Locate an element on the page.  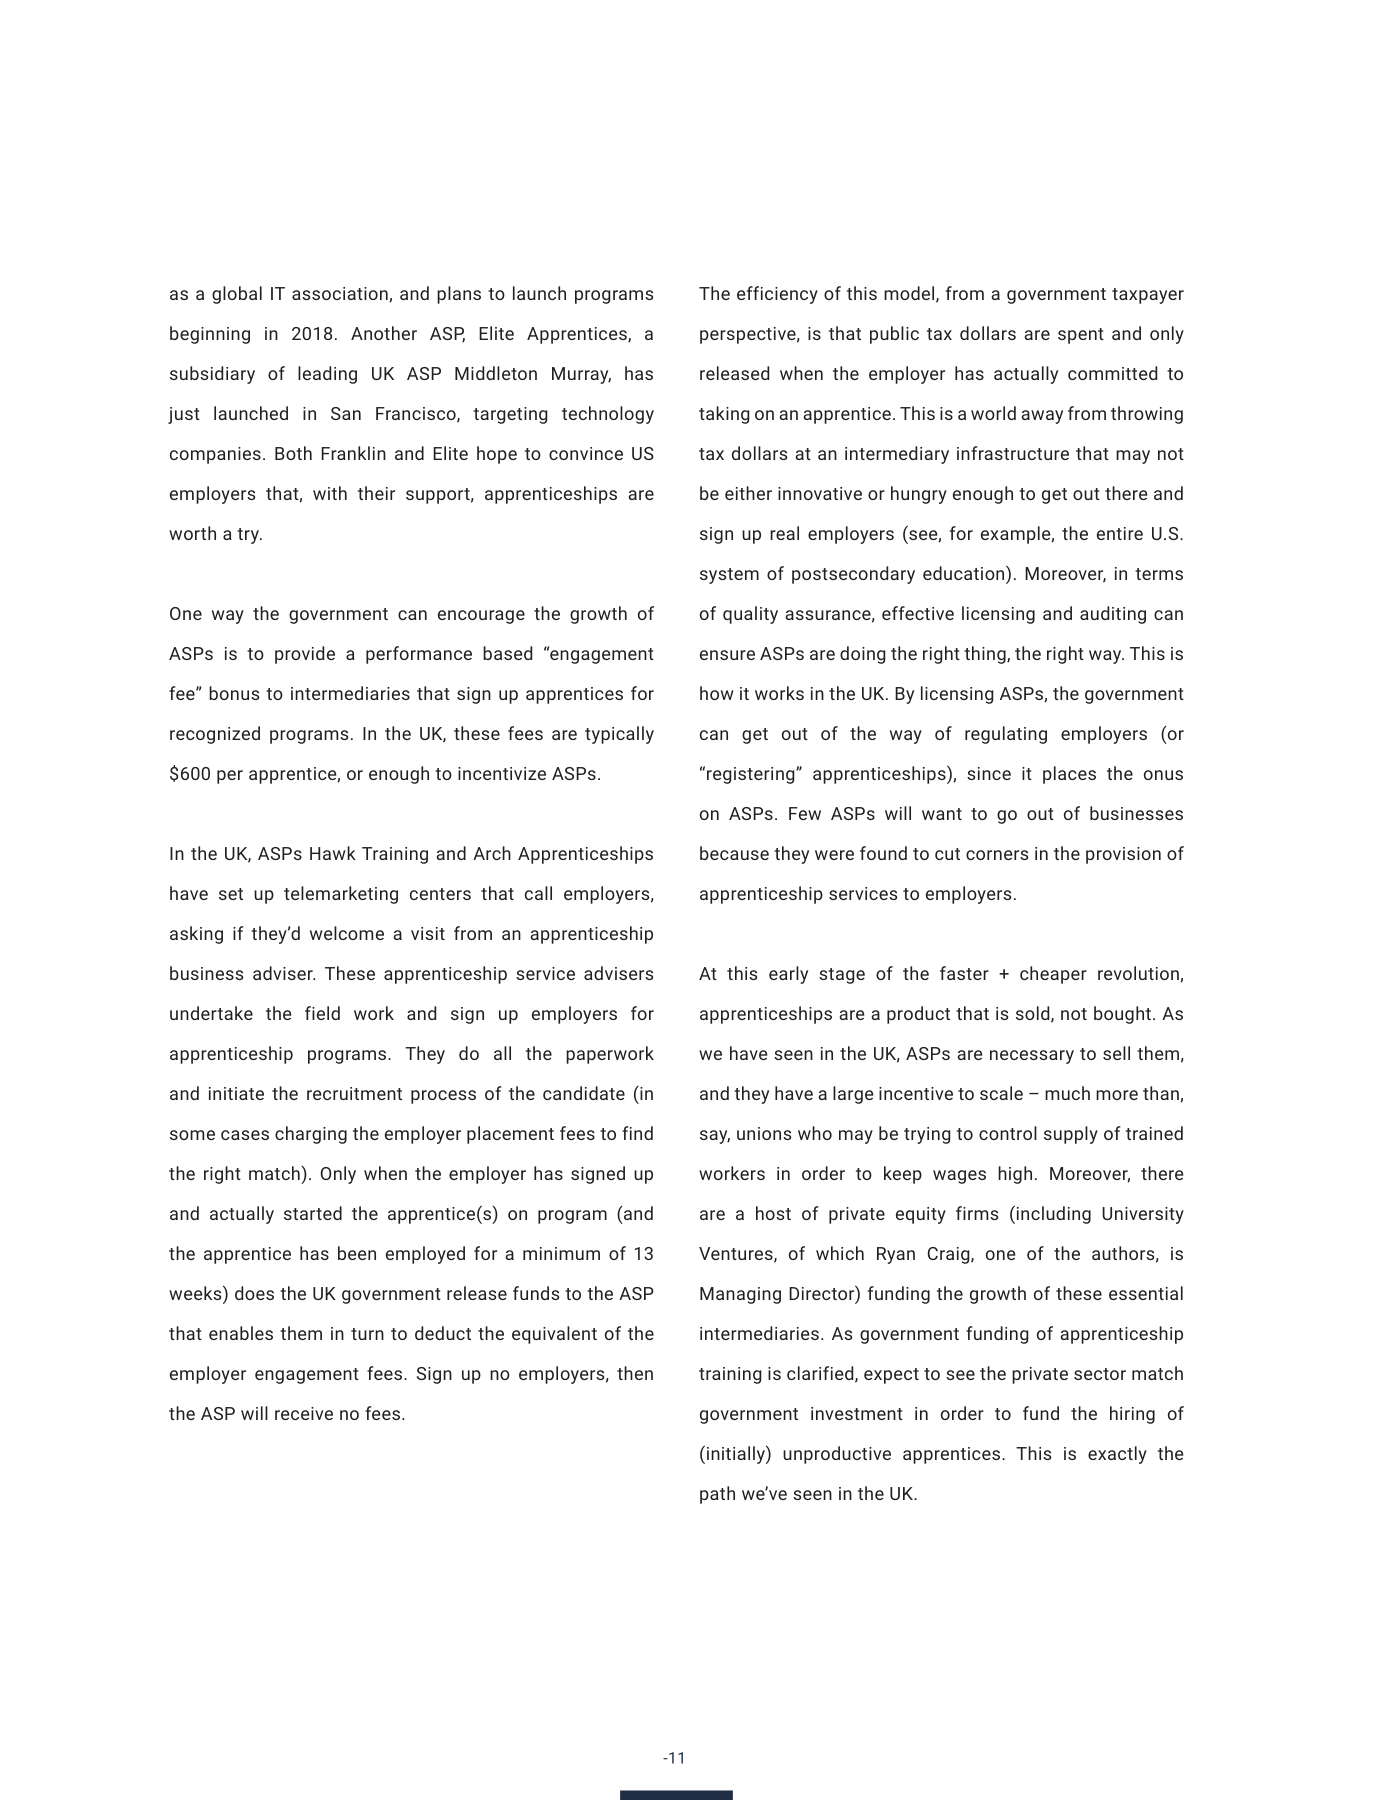
how is located at coordinates (717, 693).
